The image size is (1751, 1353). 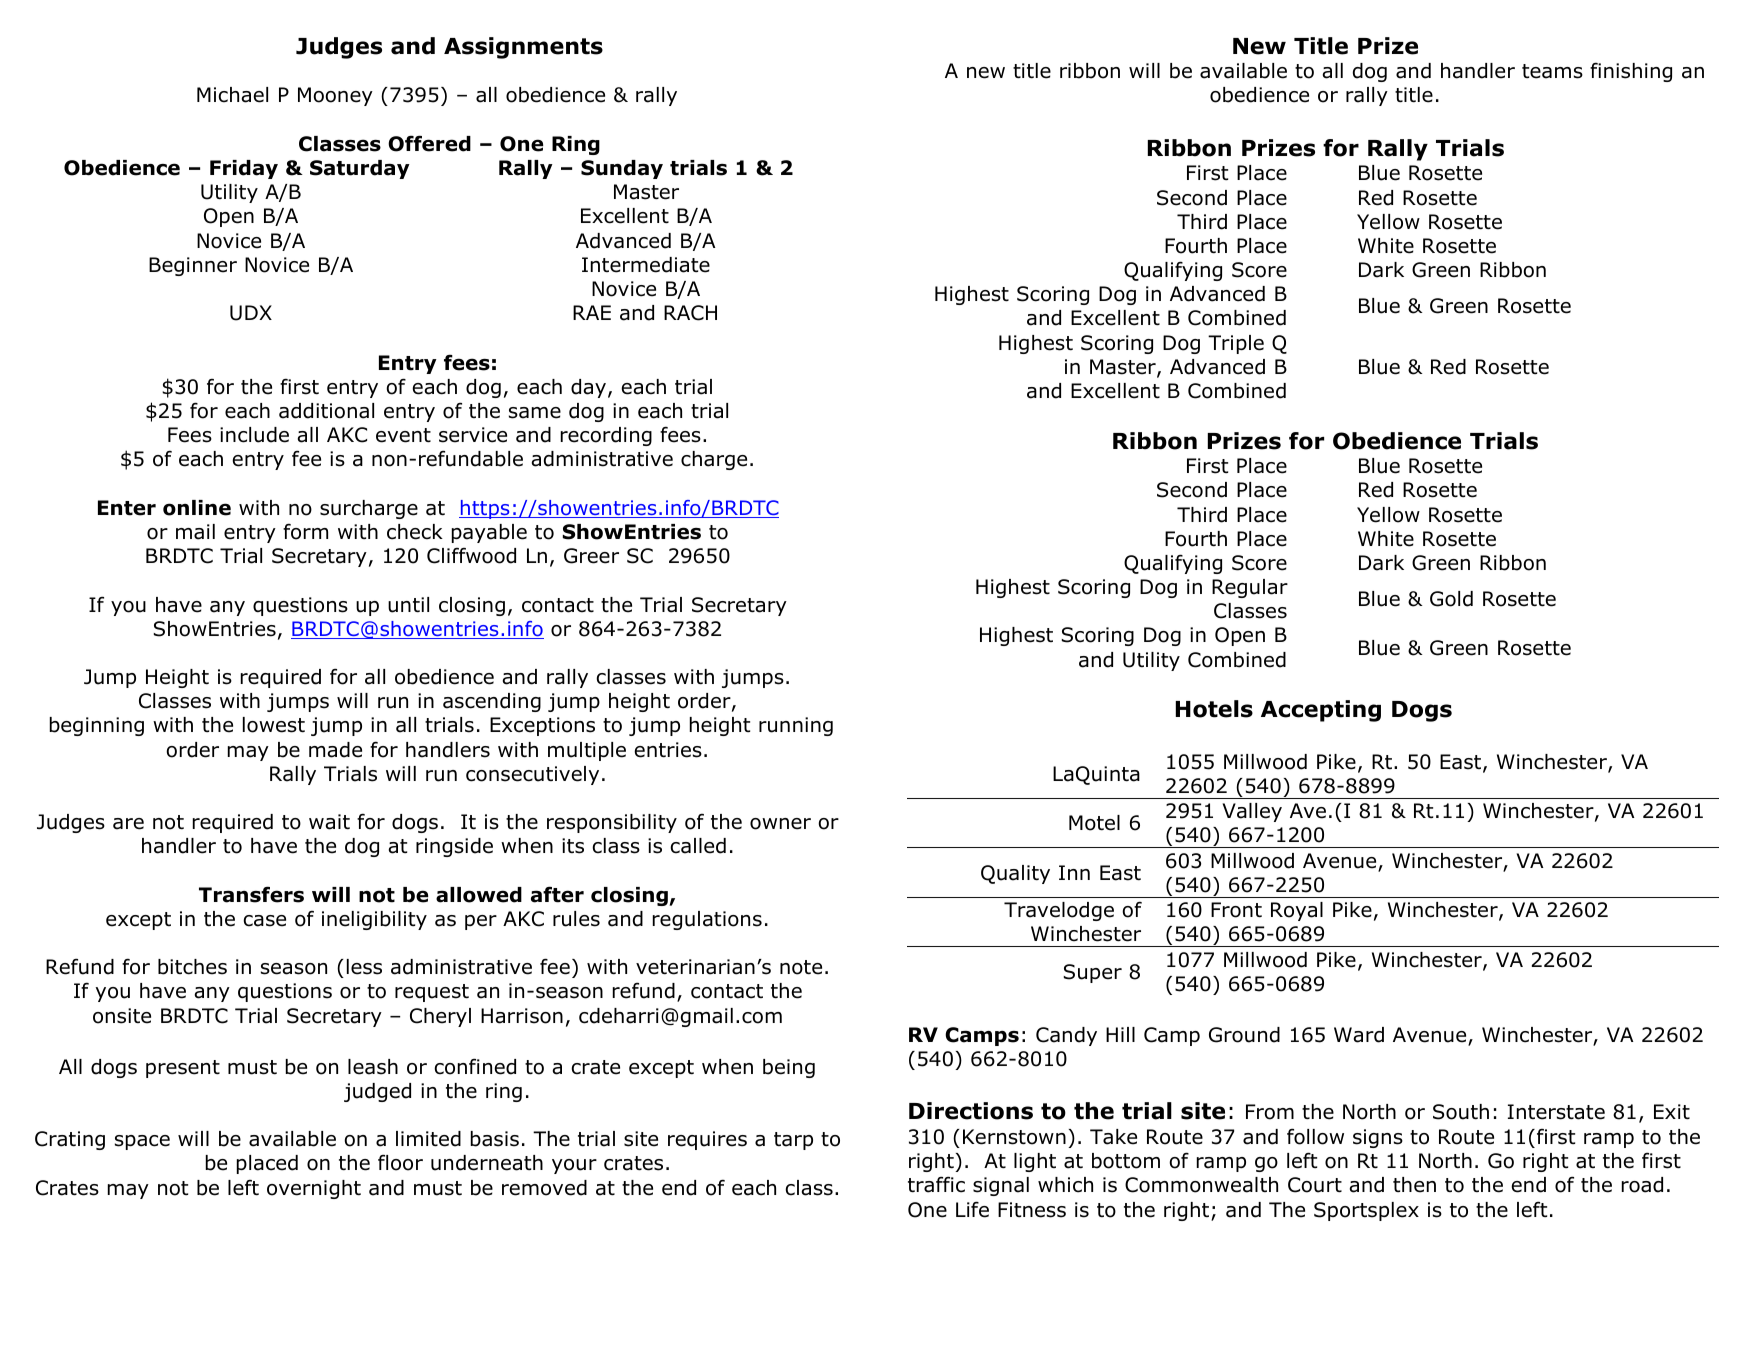 What do you see at coordinates (1297, 911) in the screenshot?
I see `Royal` at bounding box center [1297, 911].
